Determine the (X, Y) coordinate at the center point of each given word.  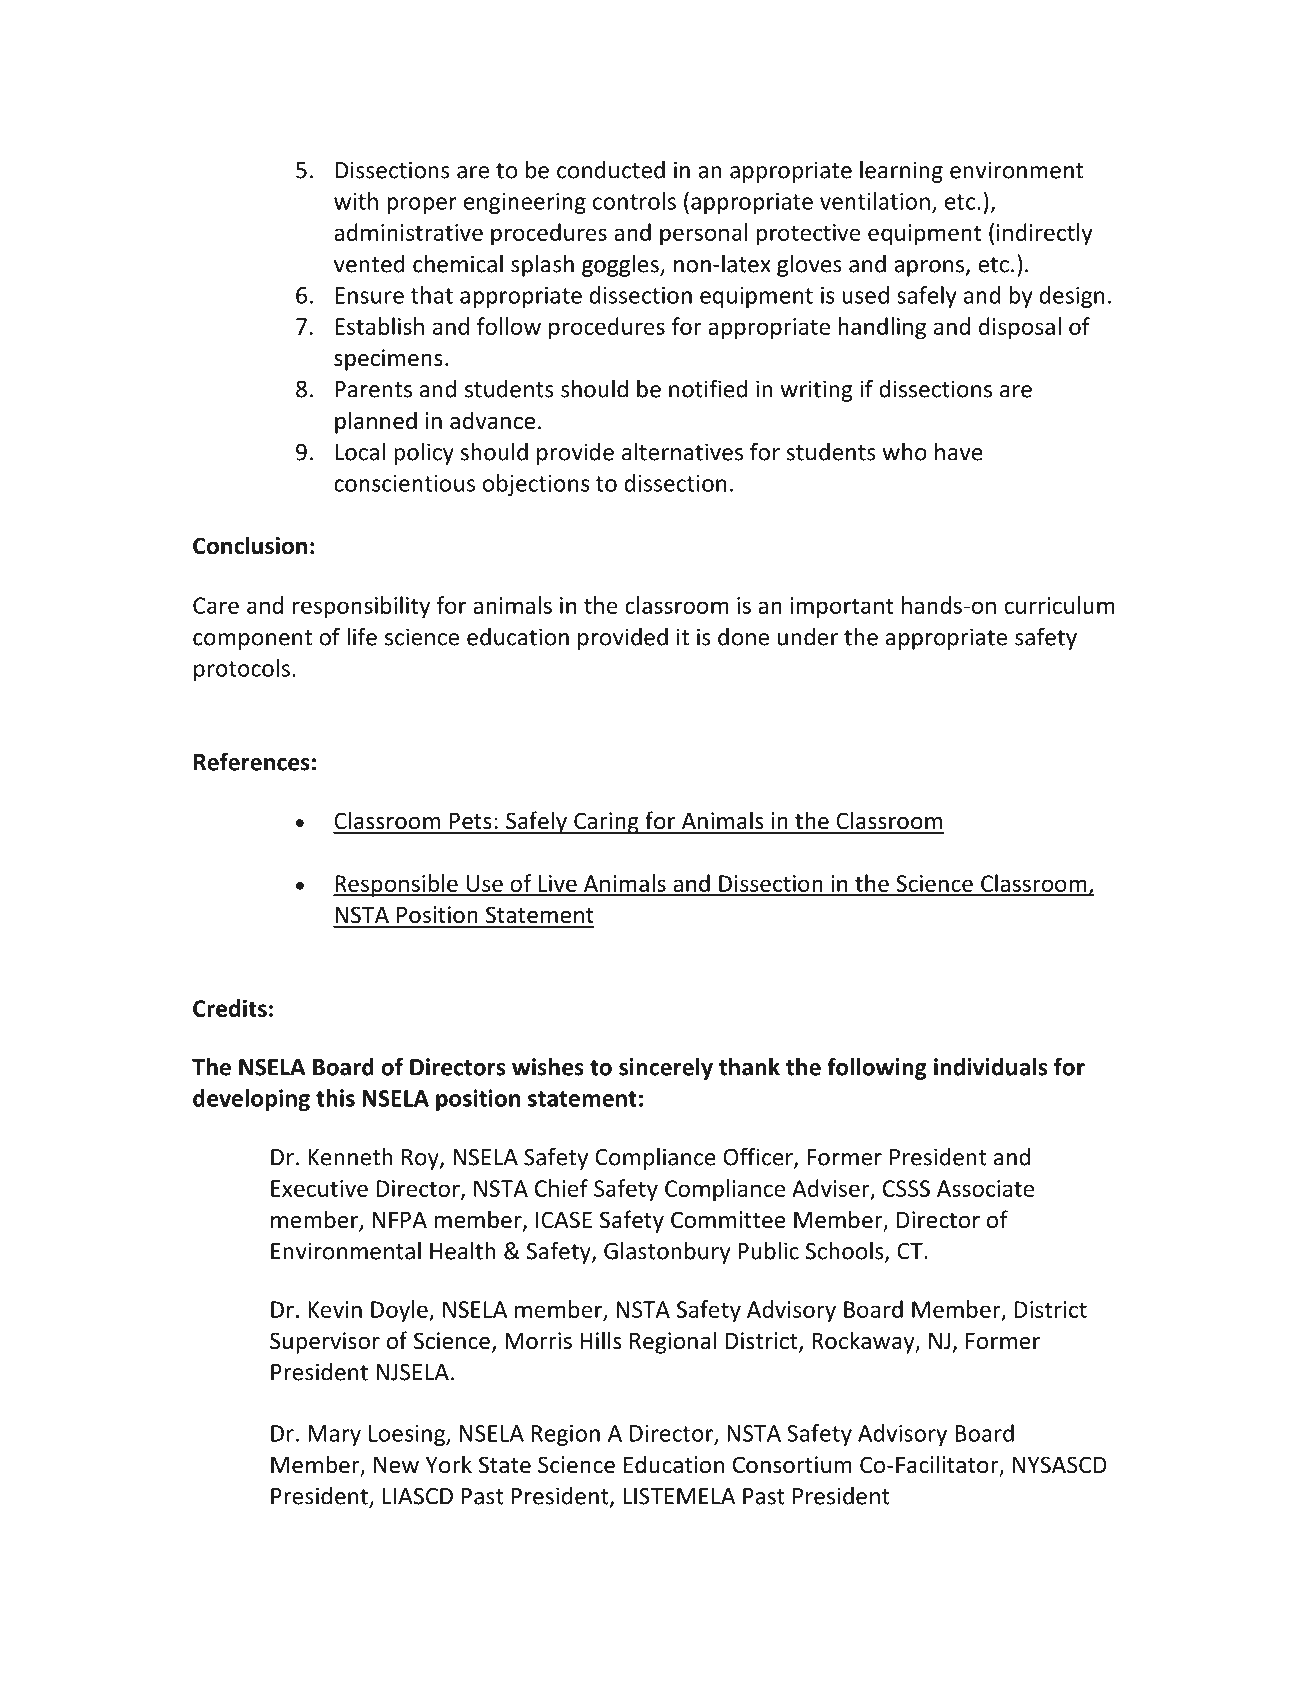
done (743, 637)
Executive (319, 1188)
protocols (242, 670)
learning (901, 172)
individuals (990, 1067)
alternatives (682, 452)
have (959, 452)
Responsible (396, 885)
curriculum (1059, 605)
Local (360, 452)
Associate (985, 1188)
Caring (606, 823)
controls (634, 201)
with (356, 201)
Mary (334, 1435)
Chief (561, 1188)
